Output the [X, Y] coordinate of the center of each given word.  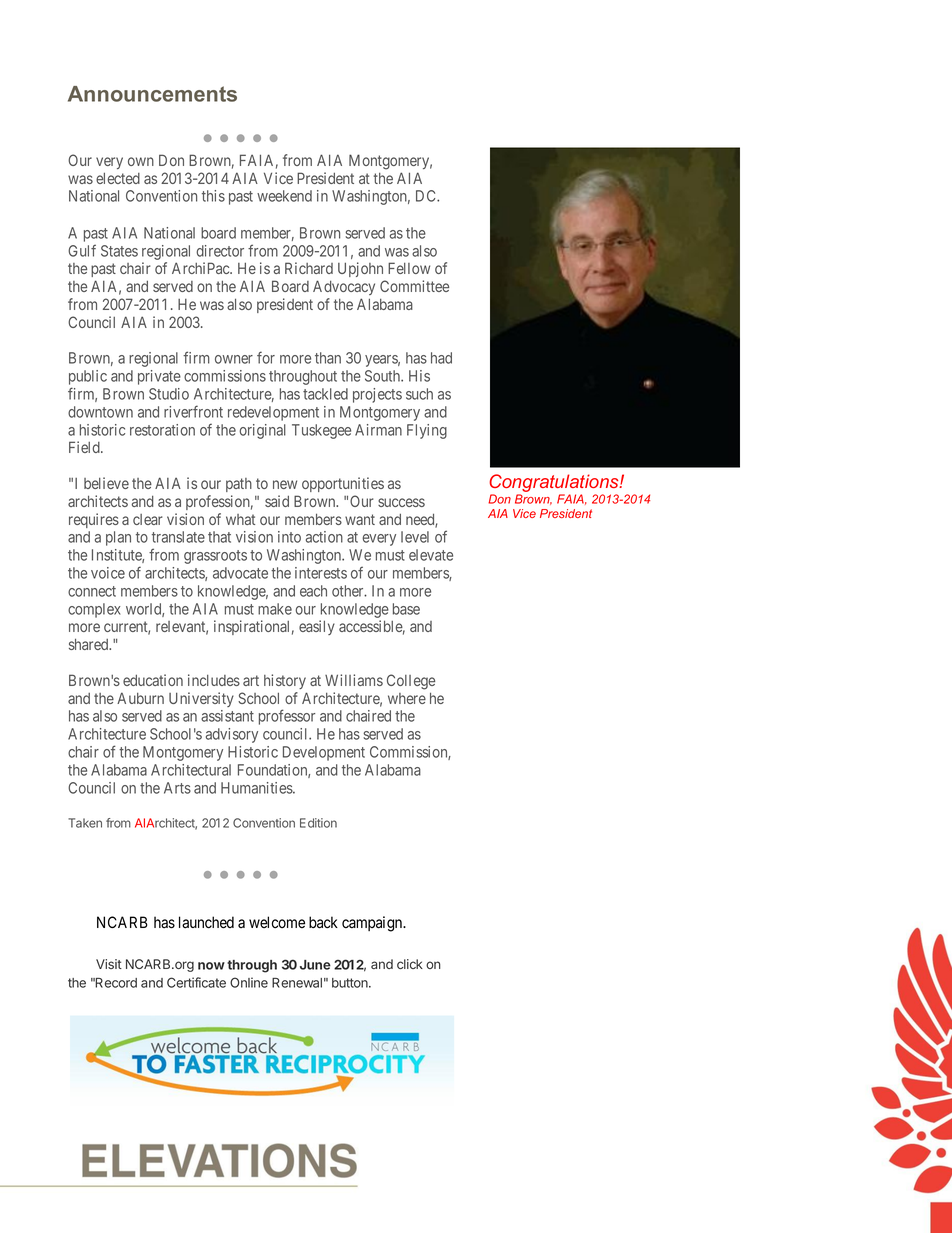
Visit [109, 964]
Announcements [152, 94]
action [324, 537]
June [315, 965]
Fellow [409, 268]
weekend [284, 196]
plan [118, 538]
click [410, 964]
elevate [431, 555]
